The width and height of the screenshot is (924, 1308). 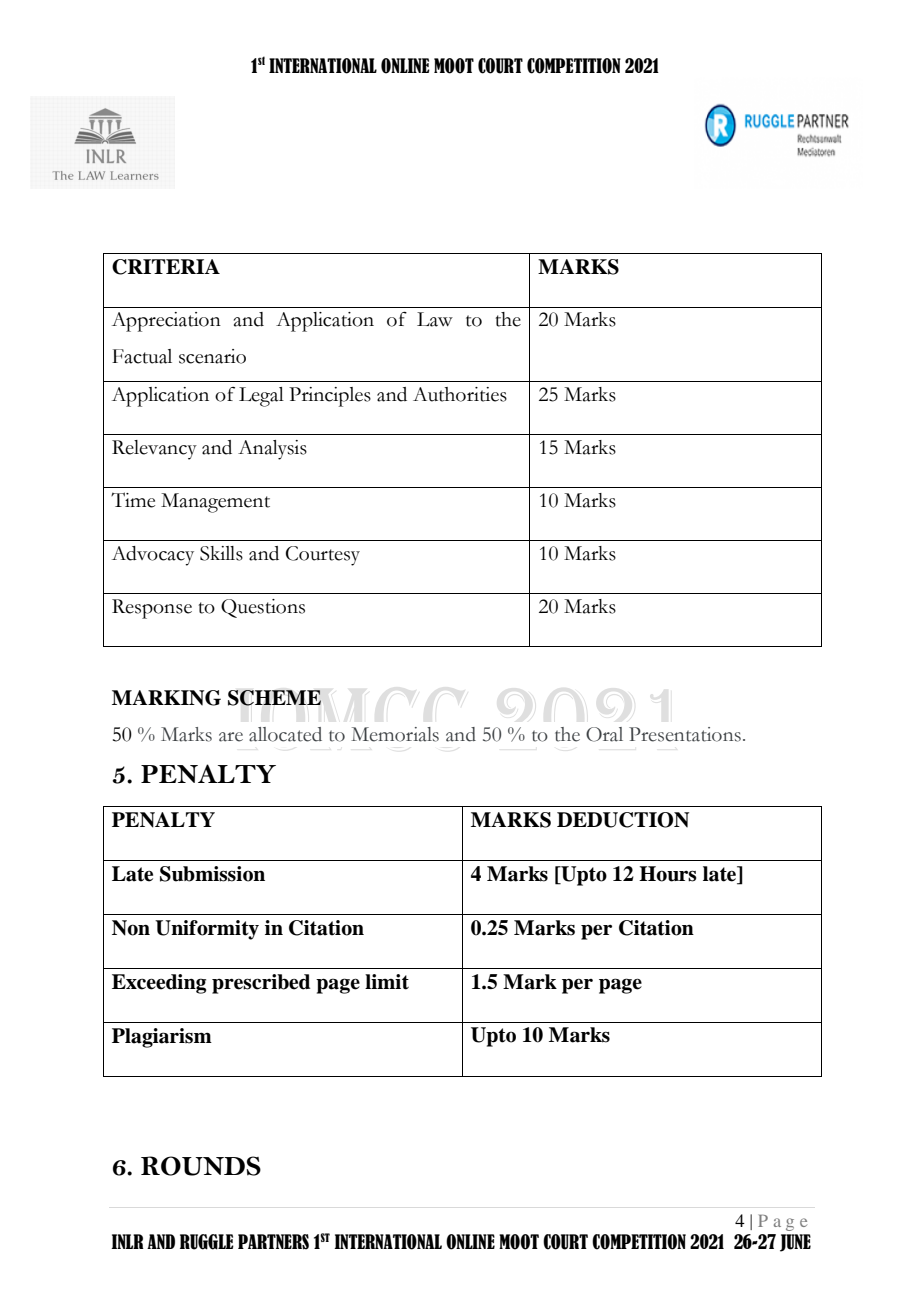 I want to click on are, so click(x=231, y=737).
